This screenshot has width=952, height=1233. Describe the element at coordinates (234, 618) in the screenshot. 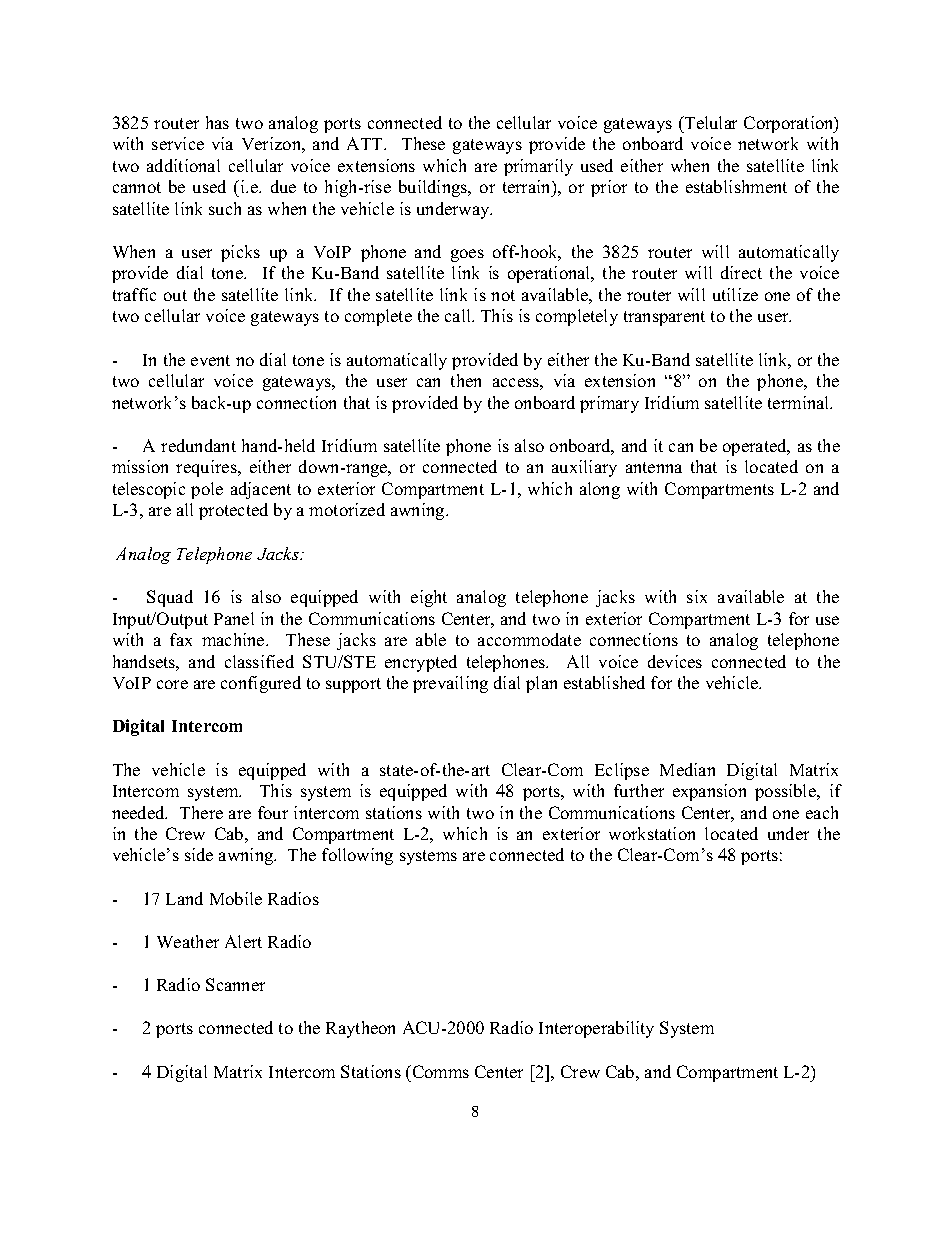

I see `Panel` at that location.
